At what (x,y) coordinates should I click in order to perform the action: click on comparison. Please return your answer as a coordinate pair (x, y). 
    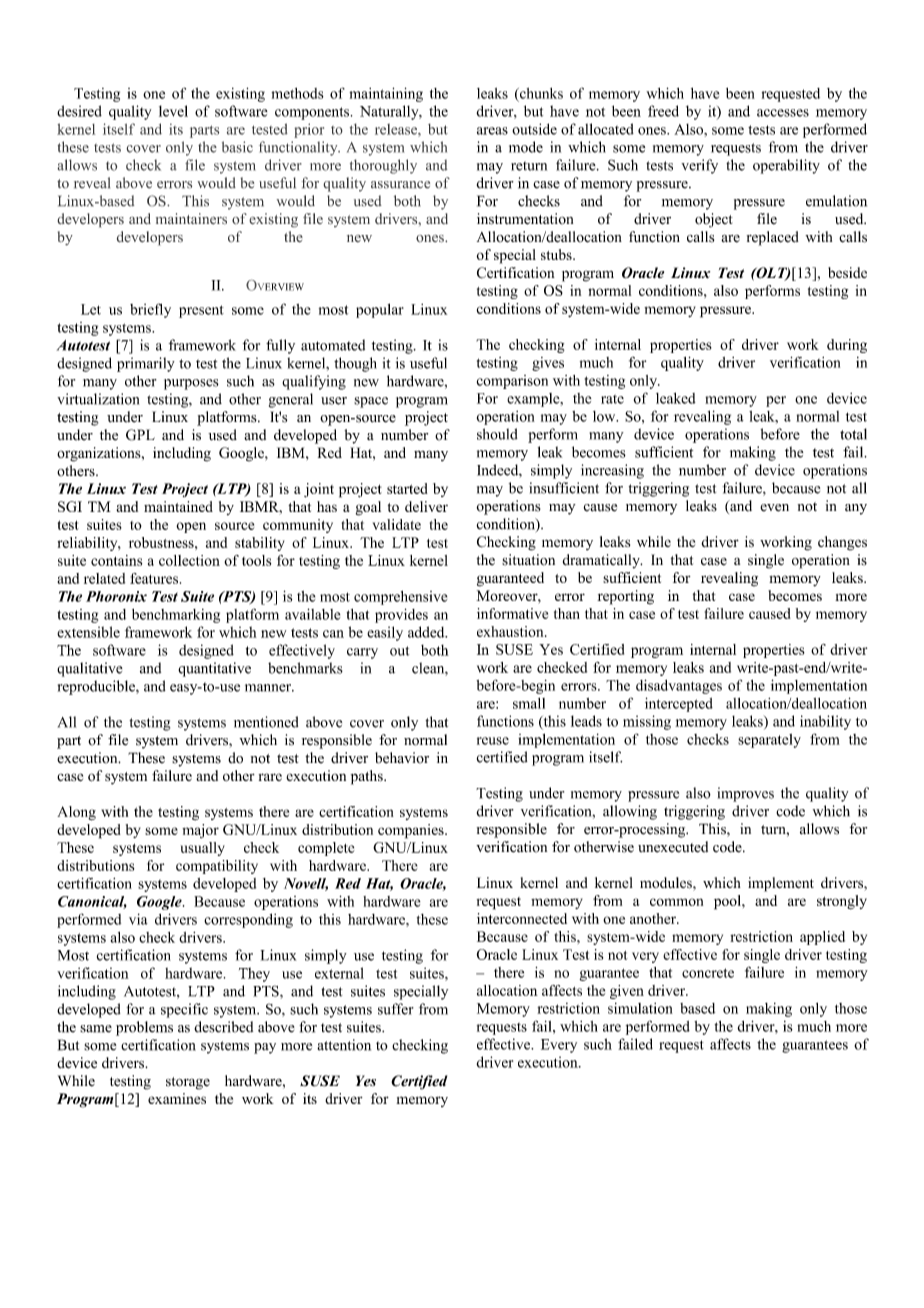
    Looking at the image, I should click on (512, 382).
